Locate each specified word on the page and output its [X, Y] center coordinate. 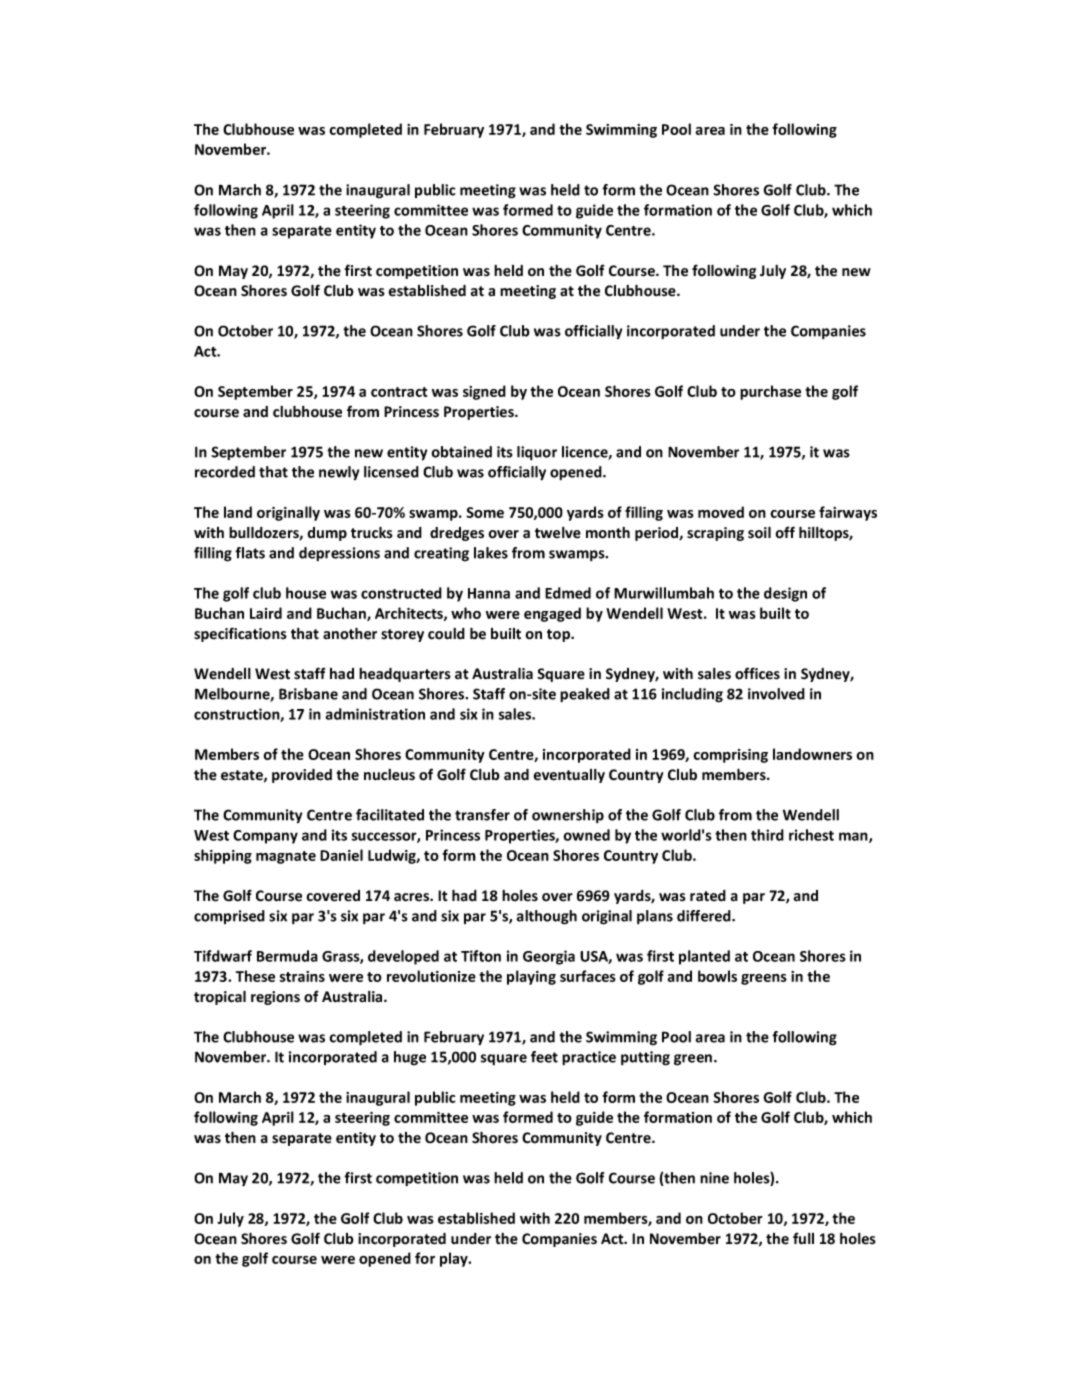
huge [410, 1058]
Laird [266, 613]
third [767, 835]
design [785, 594]
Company [265, 837]
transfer [482, 815]
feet [544, 1057]
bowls [717, 976]
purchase [770, 392]
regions [275, 998]
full [803, 1238]
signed [484, 392]
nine [714, 1178]
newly [339, 473]
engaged [552, 614]
